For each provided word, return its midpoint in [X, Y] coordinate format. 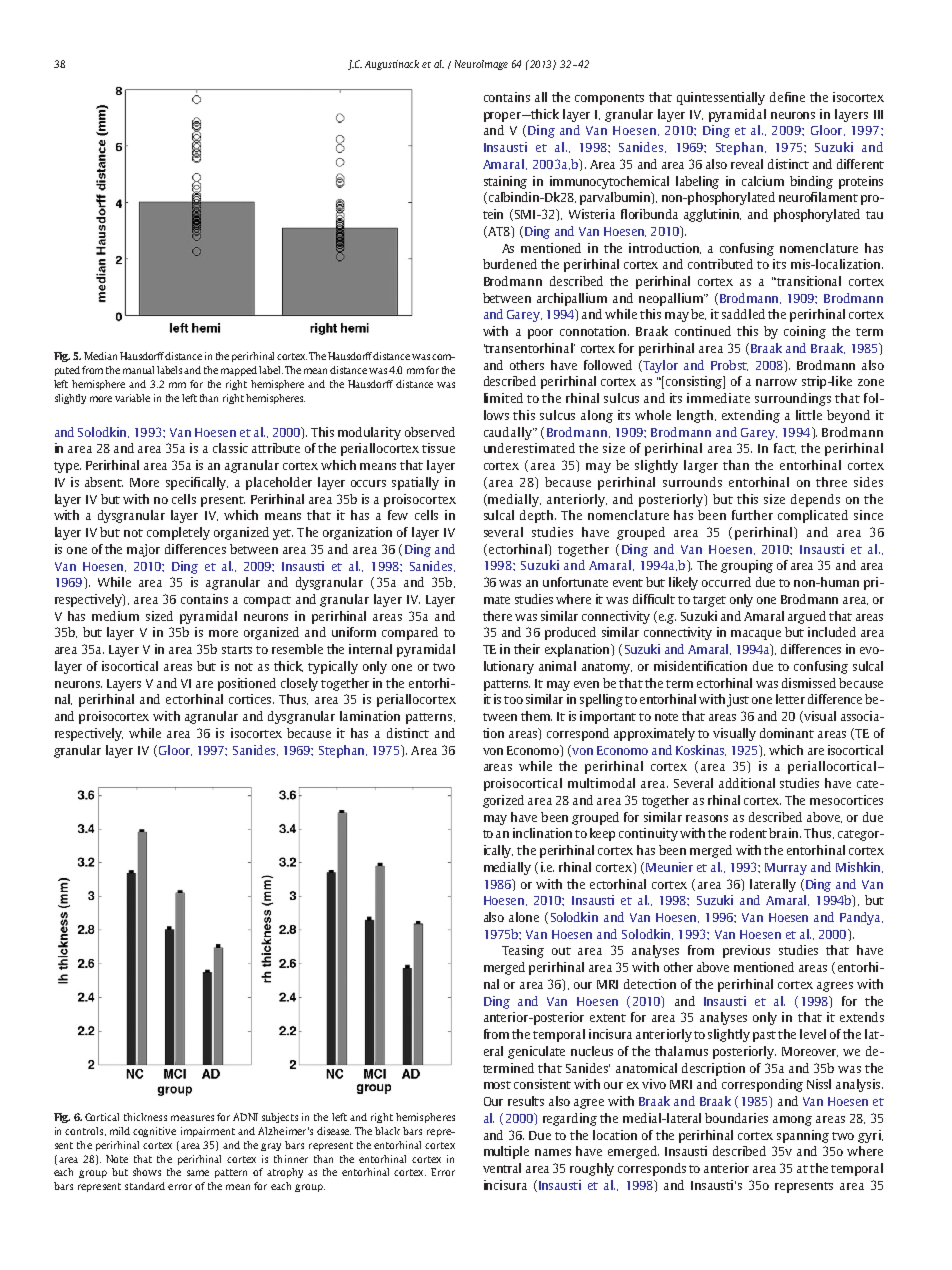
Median [100, 356]
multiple [506, 1152]
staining [505, 182]
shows [147, 1172]
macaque [756, 635]
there [497, 616]
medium [115, 616]
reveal [747, 164]
